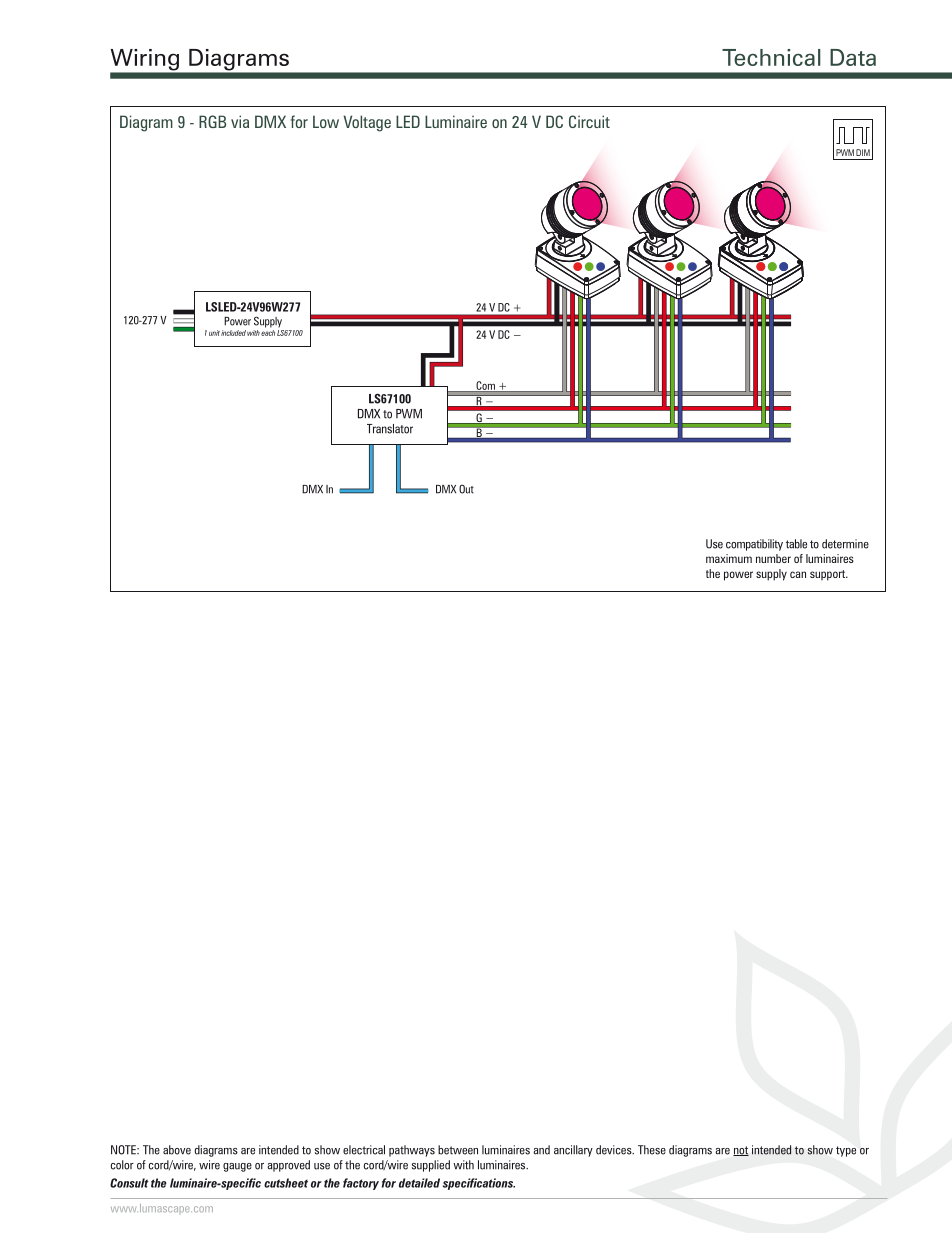  What do you see at coordinates (212, 121) in the page?
I see `RGB` at bounding box center [212, 121].
